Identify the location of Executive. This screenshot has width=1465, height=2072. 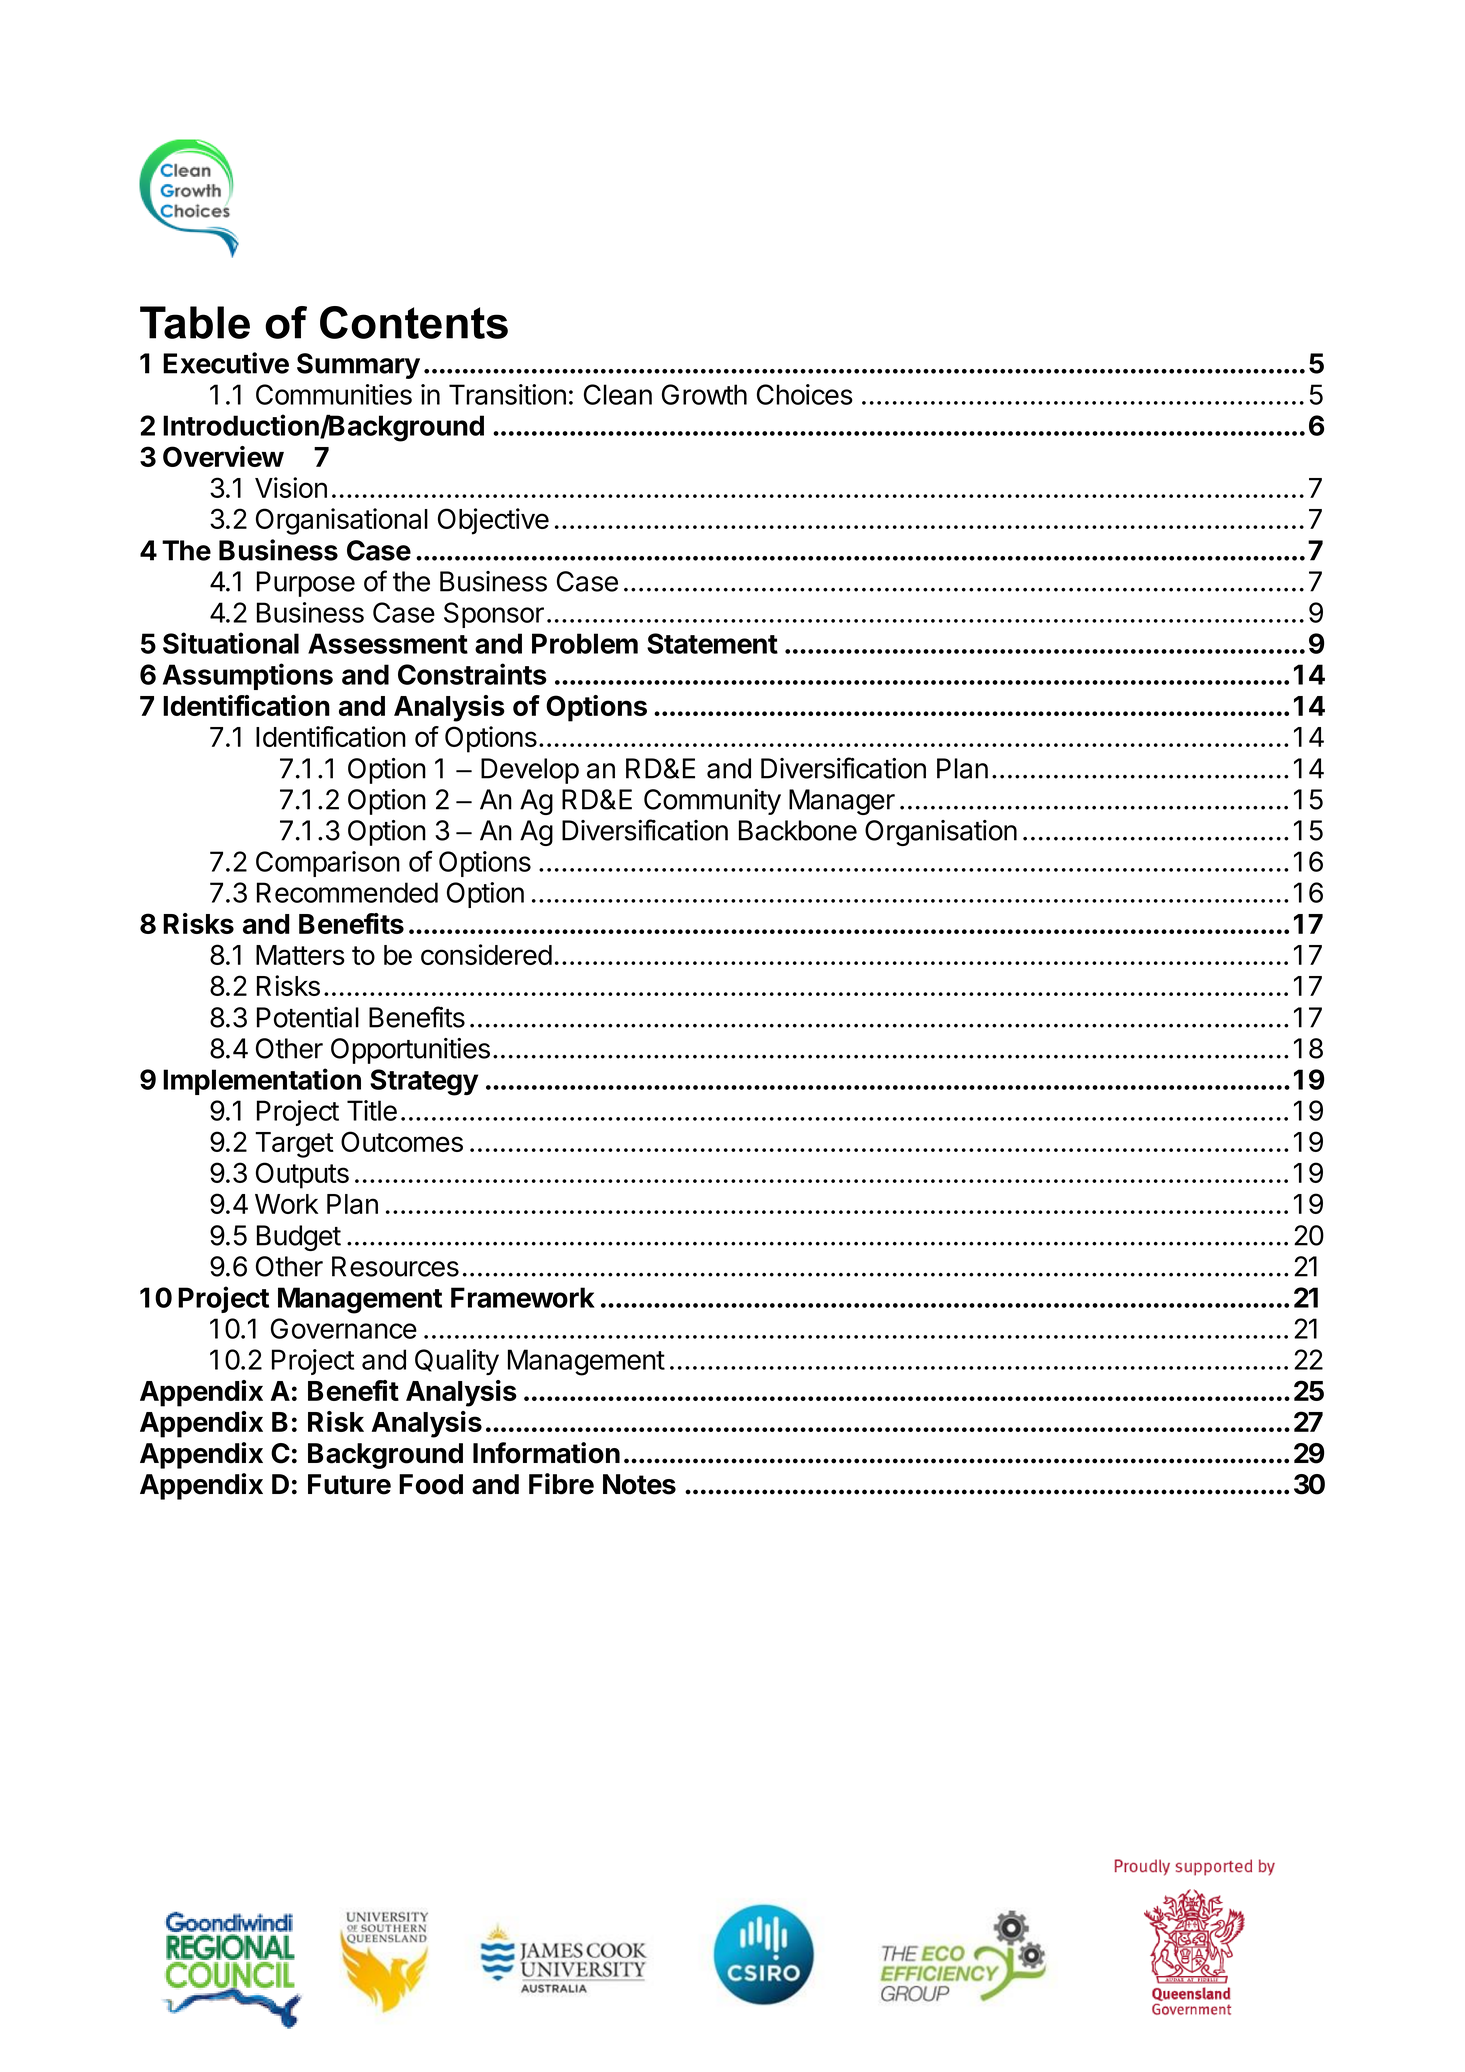
(226, 363).
